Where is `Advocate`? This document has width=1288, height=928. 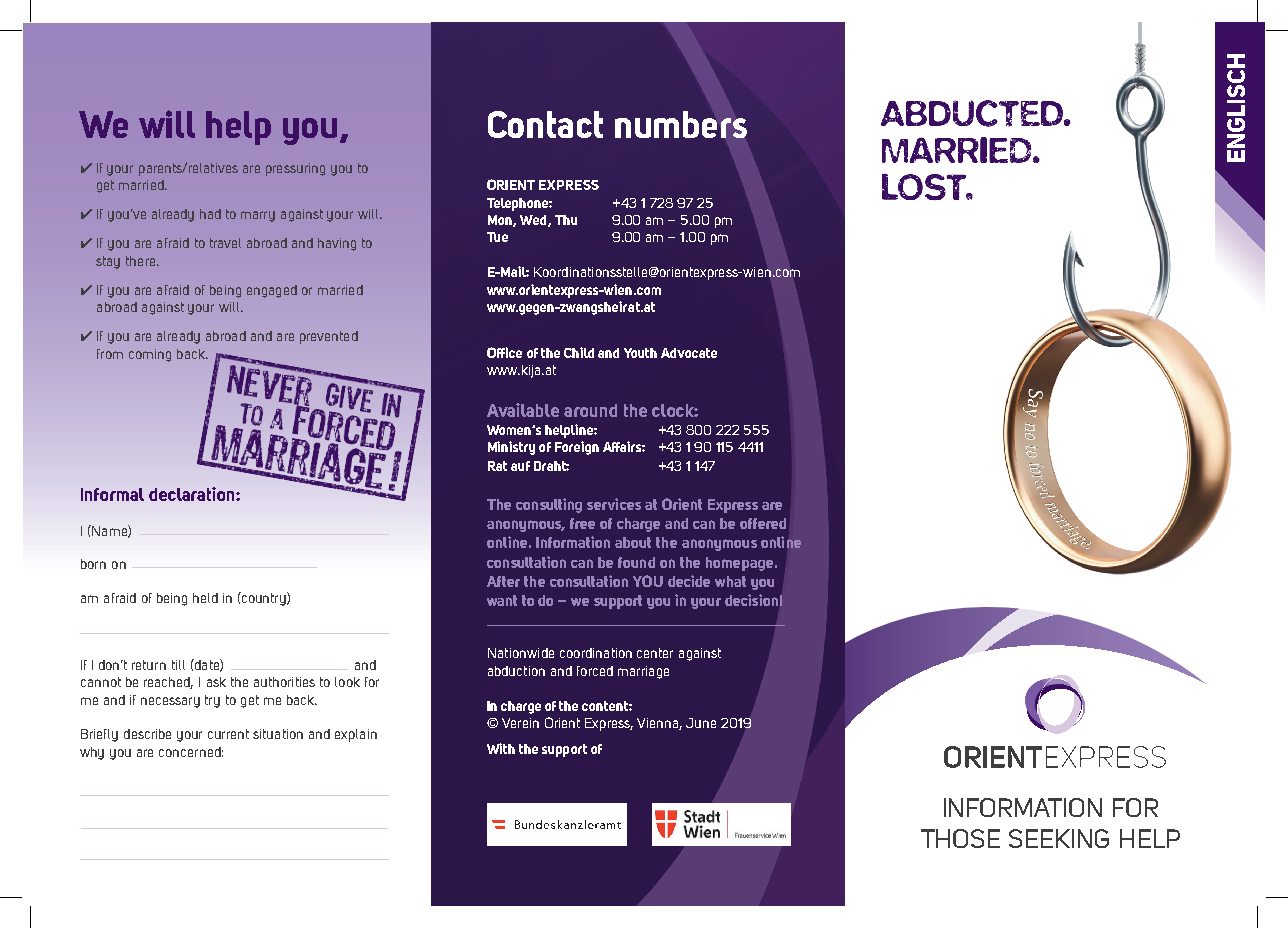 Advocate is located at coordinates (689, 353).
